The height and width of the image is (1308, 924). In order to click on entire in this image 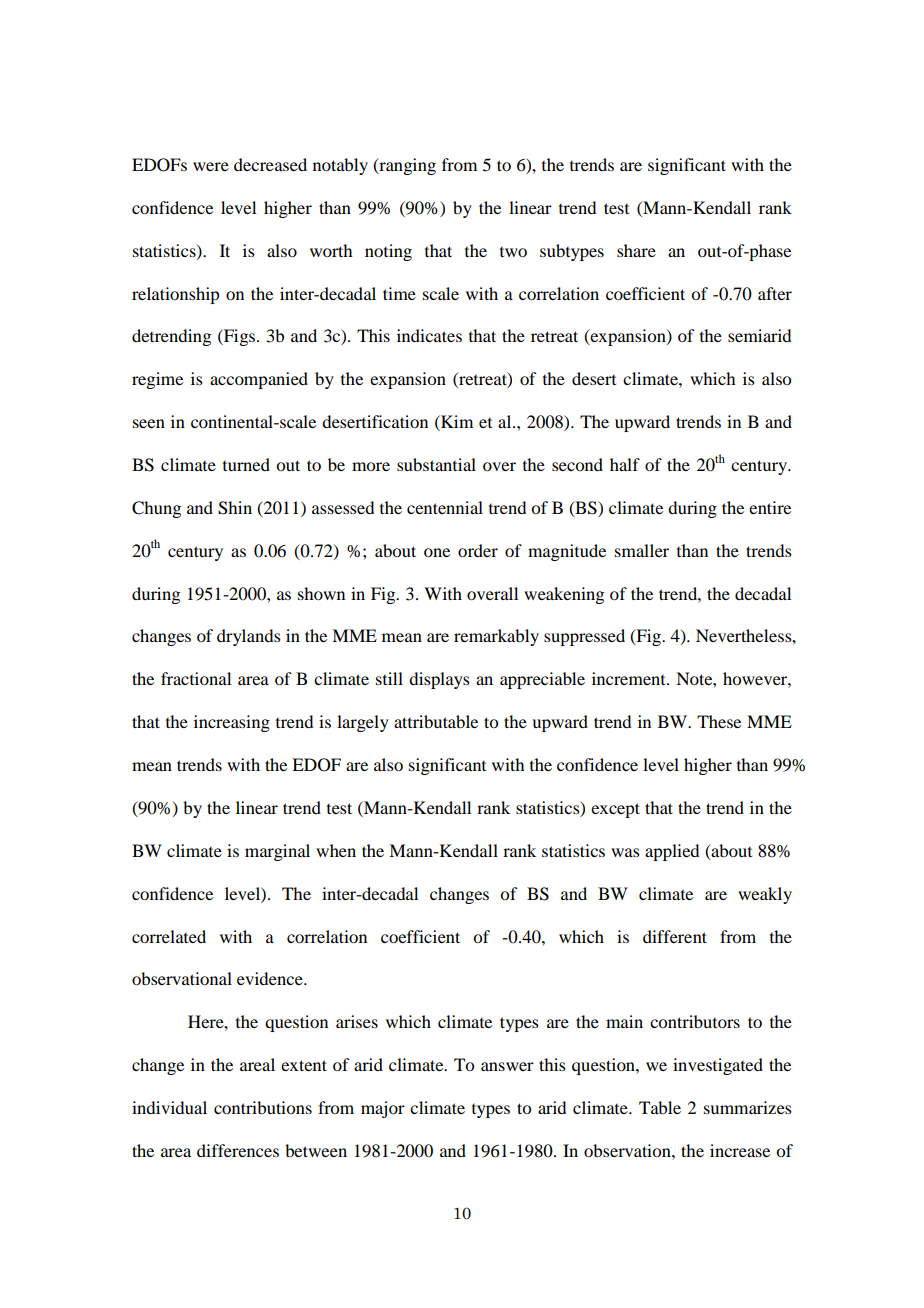, I will do `click(770, 507)`.
